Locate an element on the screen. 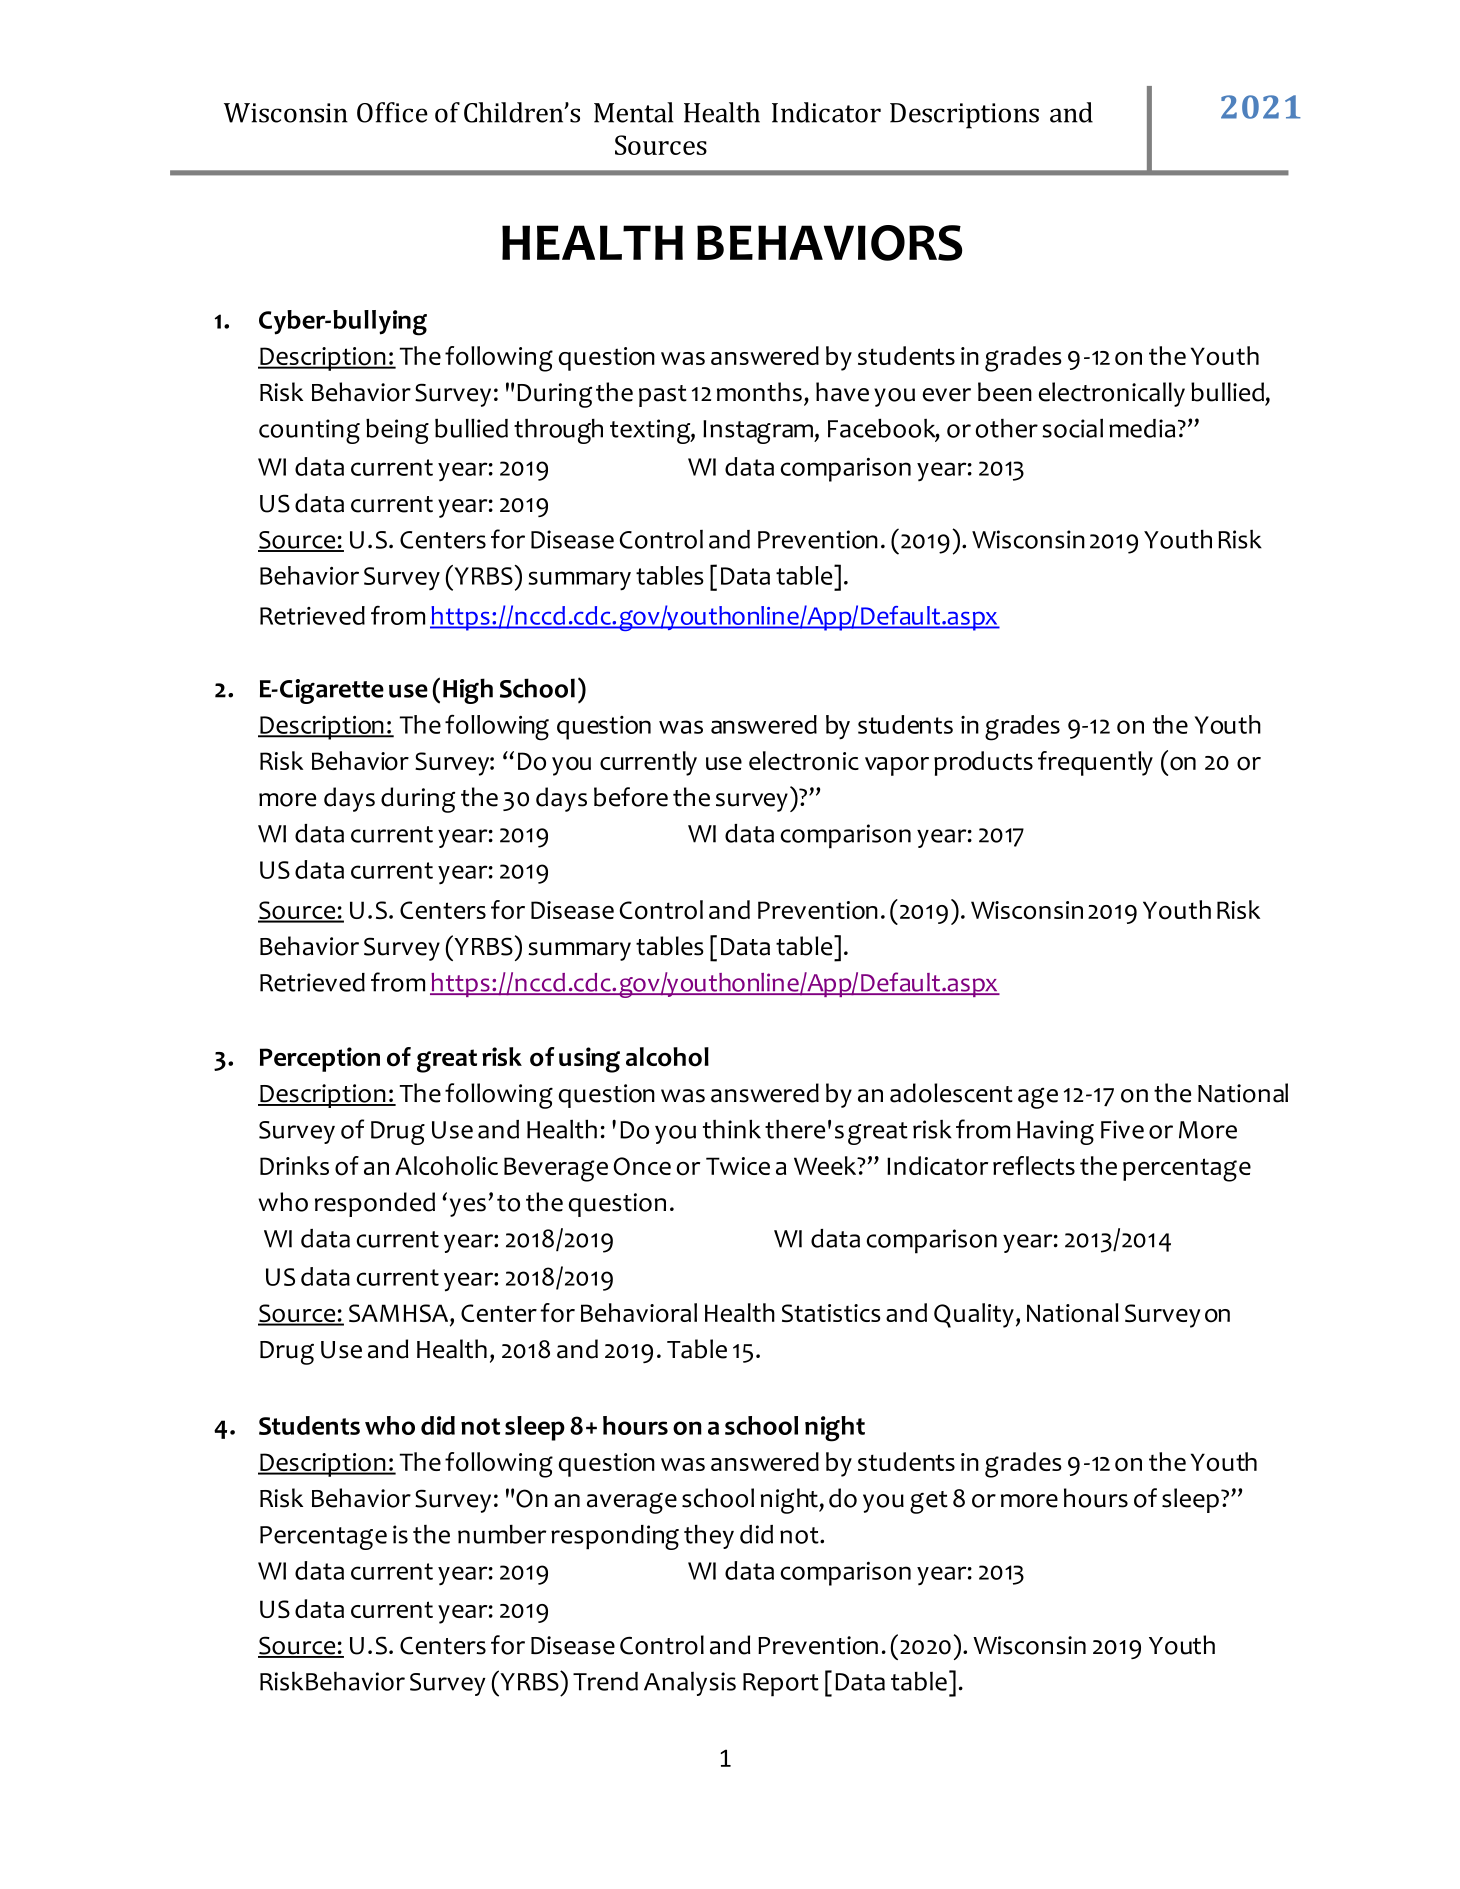 Image resolution: width=1460 pixels, height=1889 pixels. being is located at coordinates (397, 431).
